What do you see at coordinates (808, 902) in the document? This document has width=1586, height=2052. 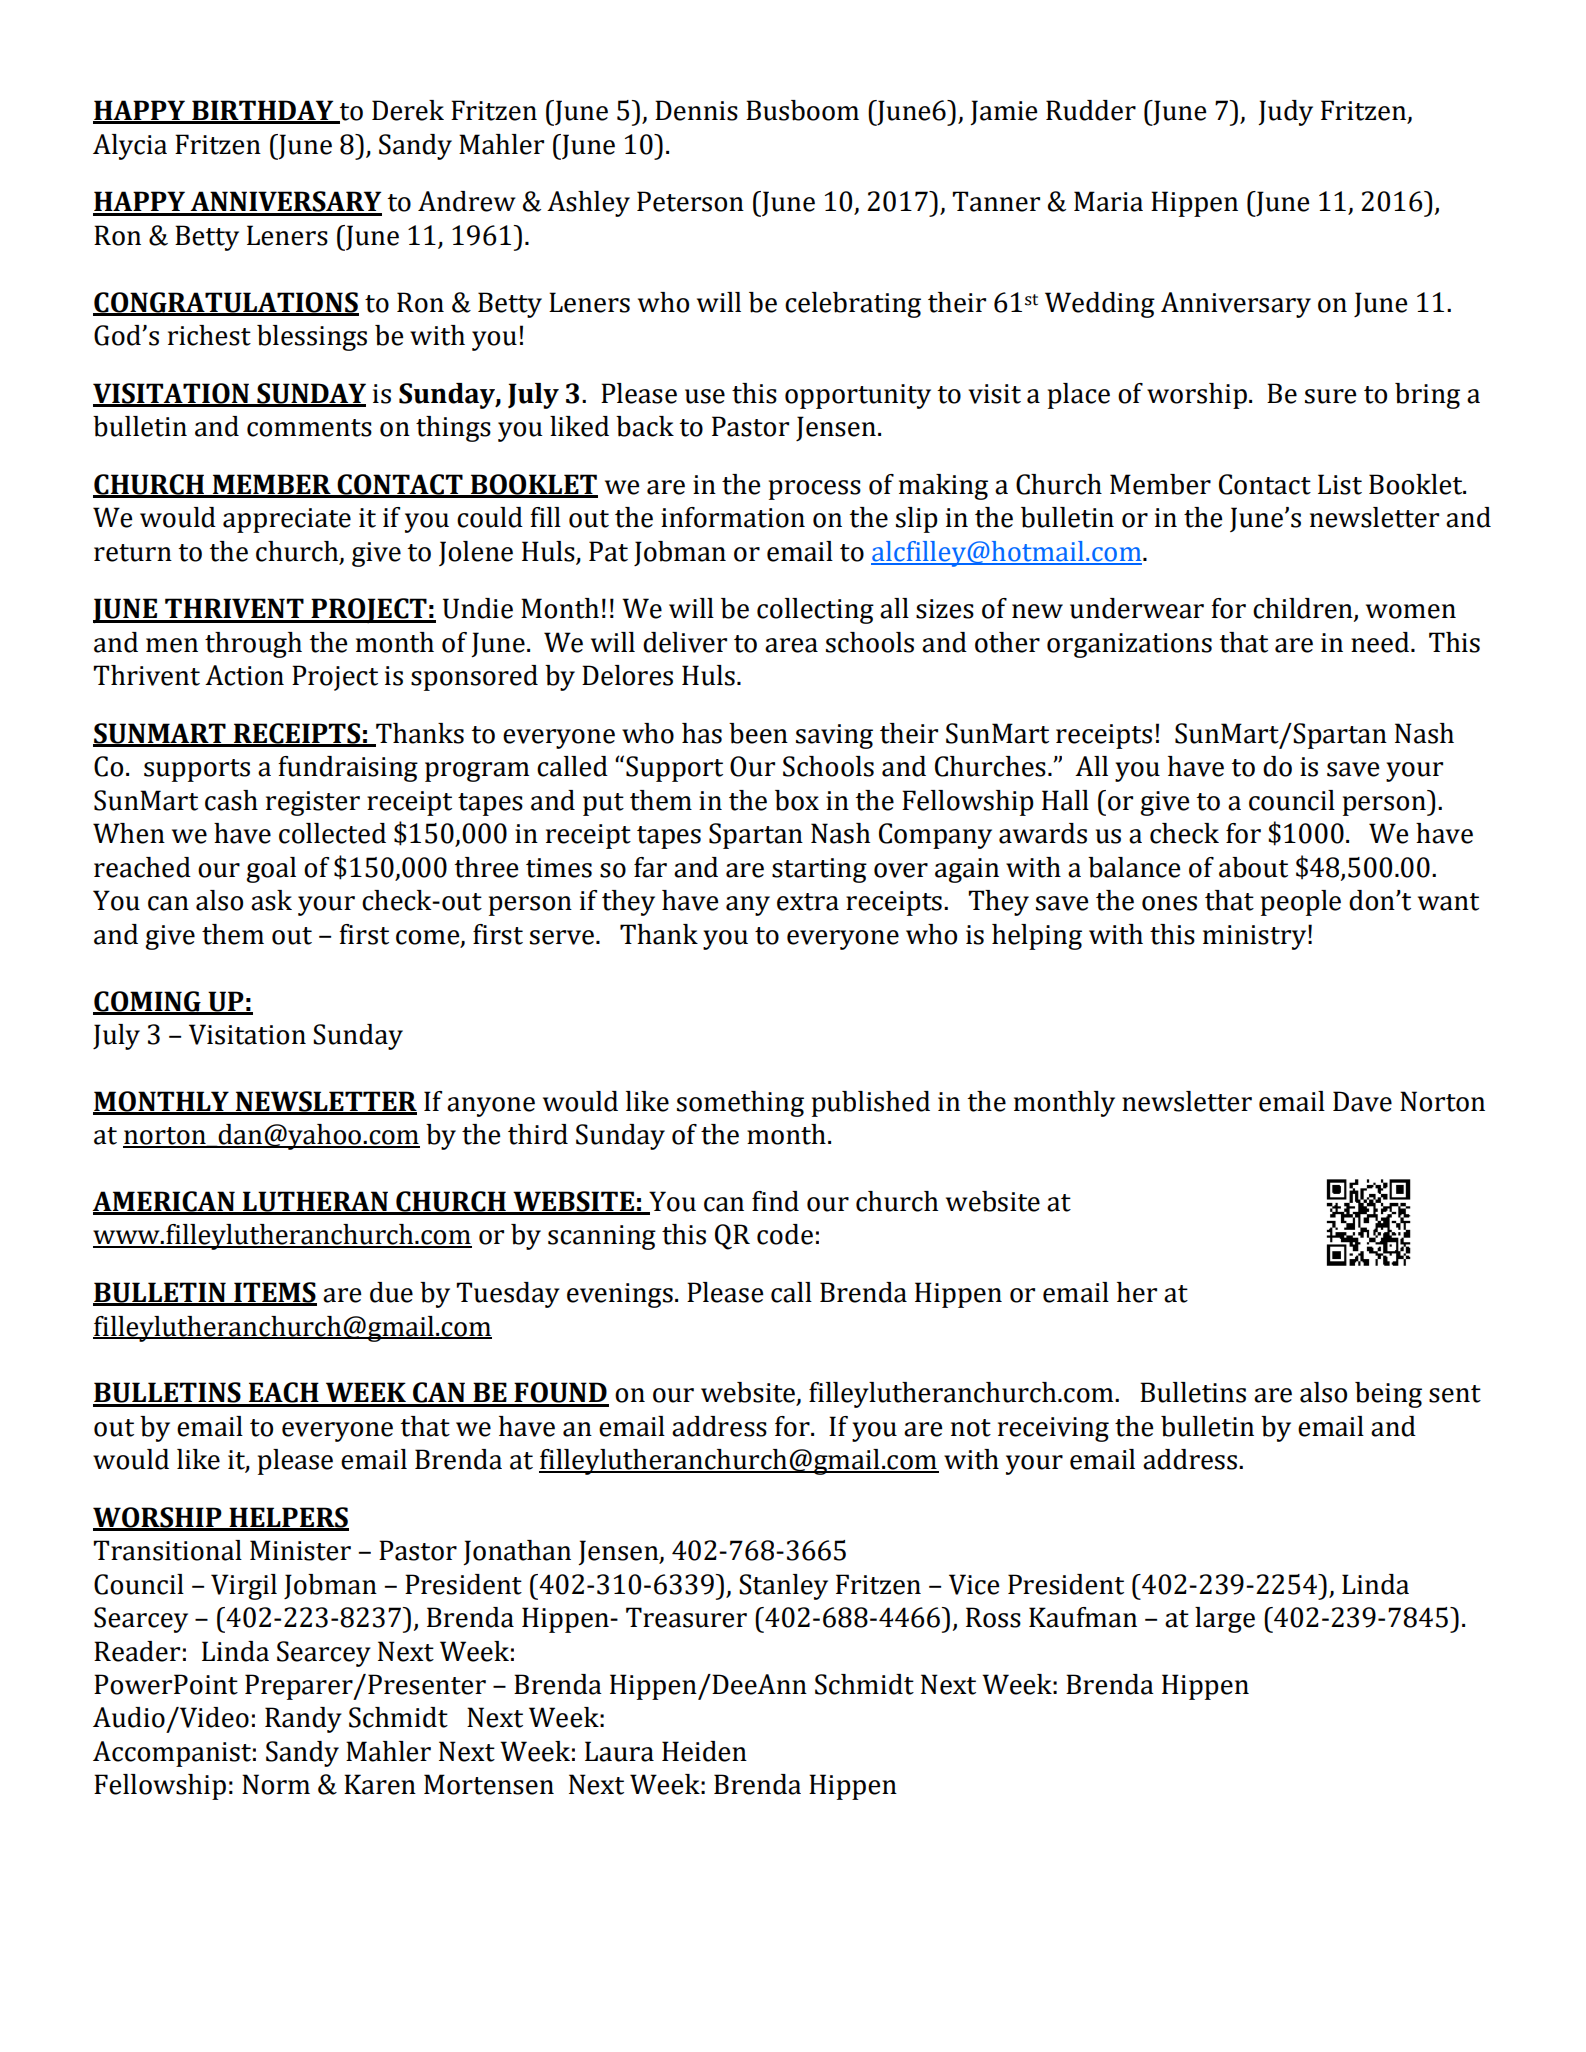 I see `extra` at bounding box center [808, 902].
